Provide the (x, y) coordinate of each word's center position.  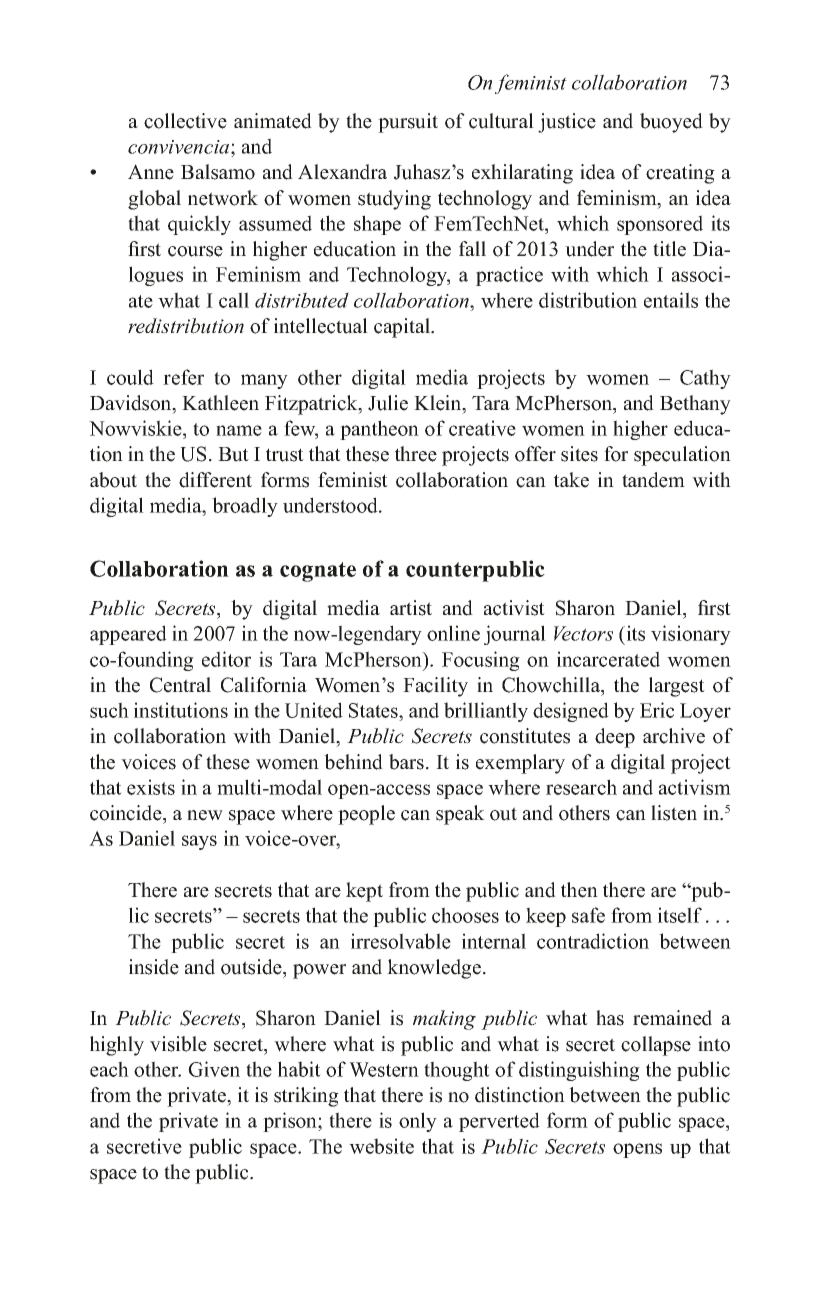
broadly (245, 507)
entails (671, 300)
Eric (657, 710)
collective (185, 121)
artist (411, 608)
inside (154, 967)
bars (406, 762)
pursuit (408, 123)
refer (183, 377)
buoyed (671, 123)
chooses (465, 915)
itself (680, 915)
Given (214, 1069)
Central (180, 685)
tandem (653, 480)
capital (403, 328)
